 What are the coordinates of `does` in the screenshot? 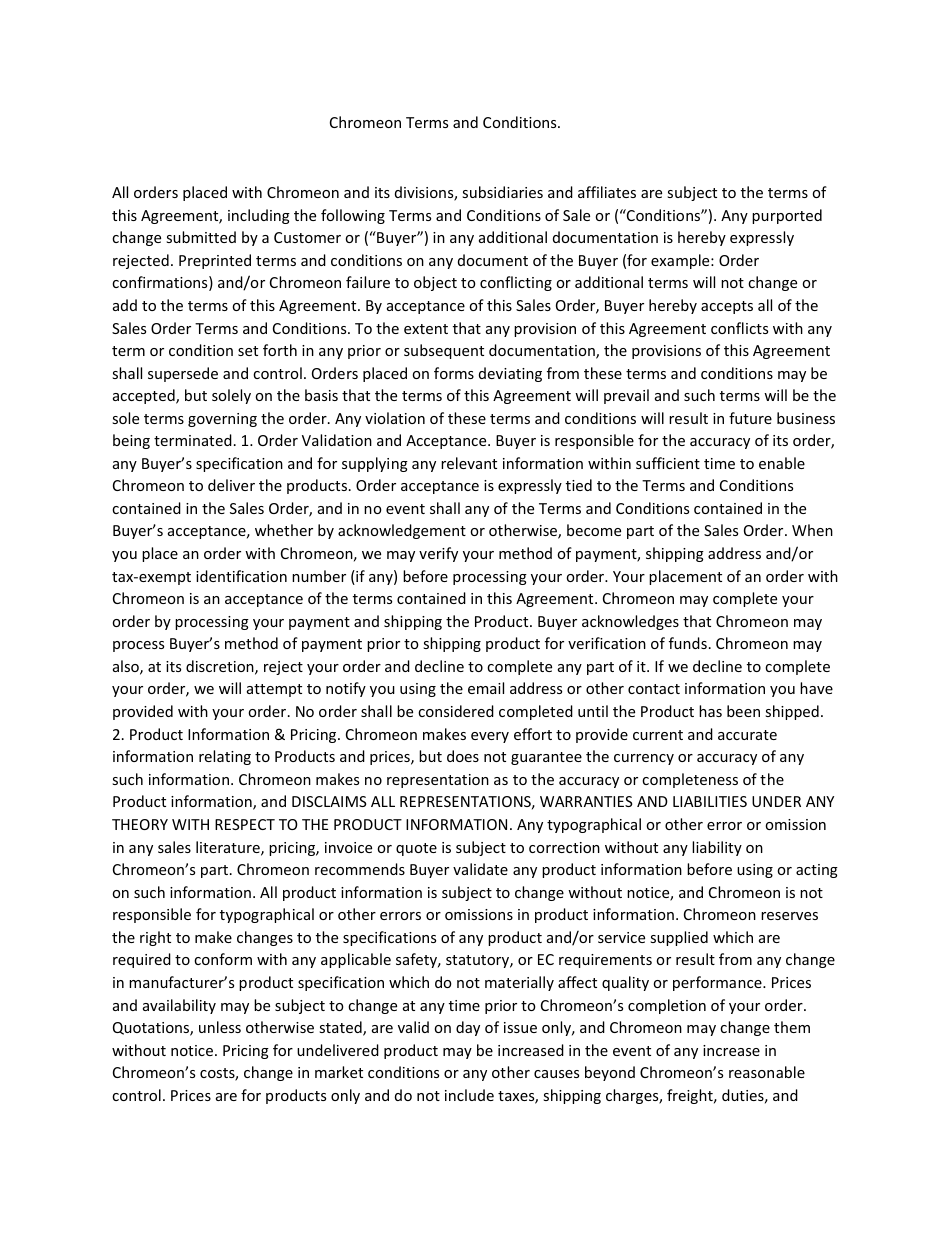 It's located at (463, 756).
